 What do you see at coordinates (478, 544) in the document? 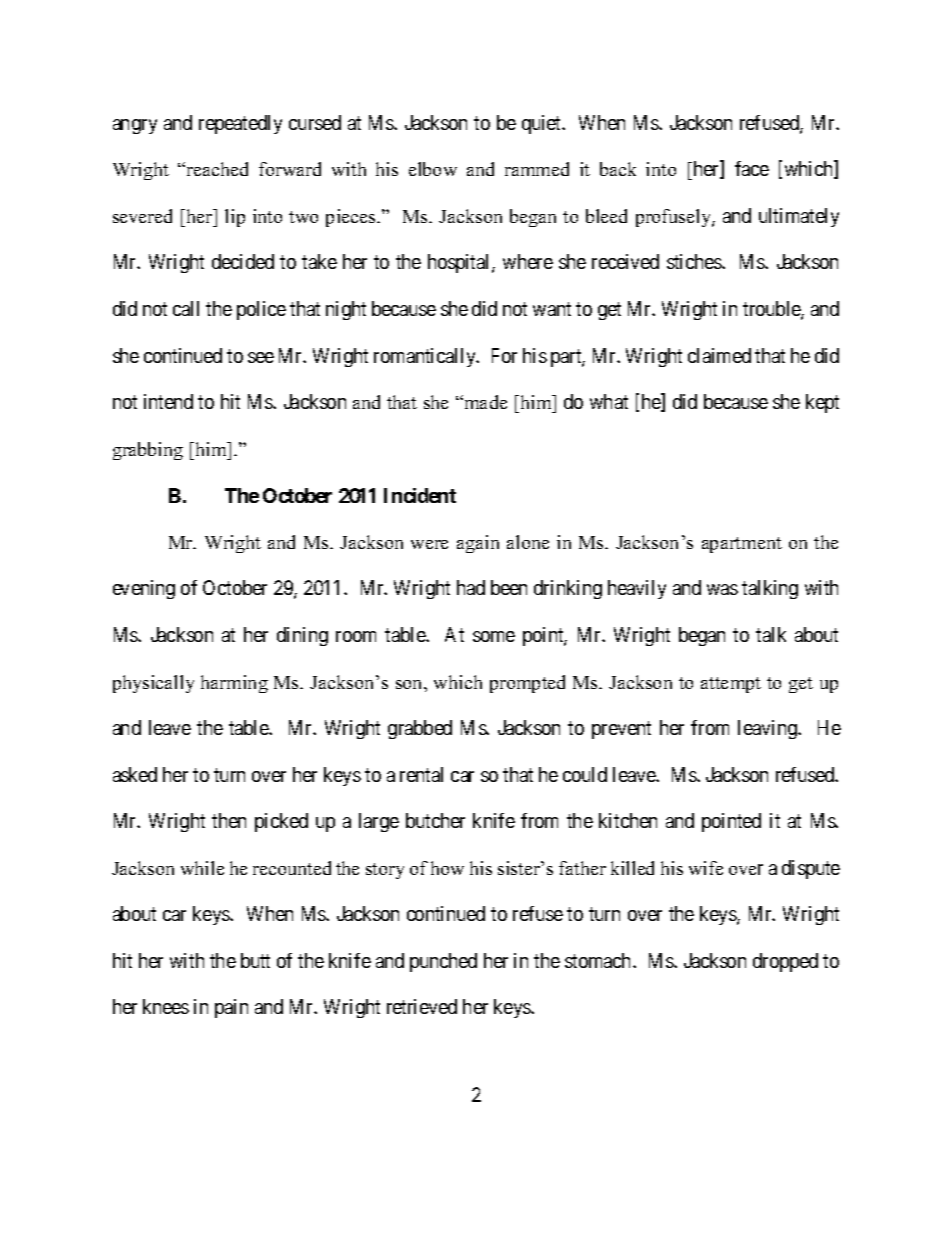
I see `again` at bounding box center [478, 544].
